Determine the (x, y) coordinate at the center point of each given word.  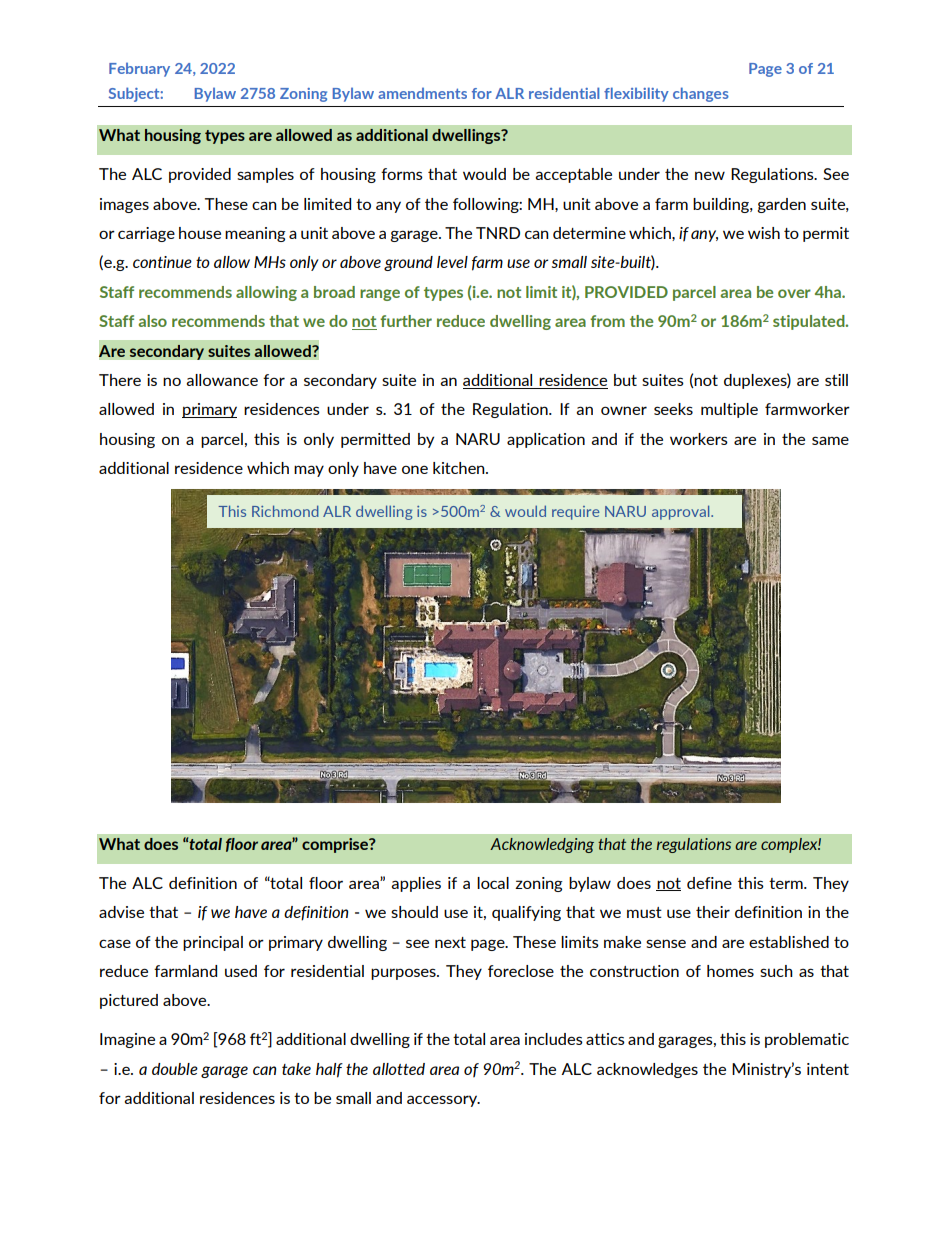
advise (121, 912)
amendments (422, 93)
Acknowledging (542, 845)
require (575, 513)
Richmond (285, 511)
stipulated (810, 322)
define (709, 883)
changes (701, 94)
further (406, 321)
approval (682, 512)
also (152, 321)
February (139, 70)
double (175, 1069)
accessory (443, 1101)
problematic (807, 1040)
